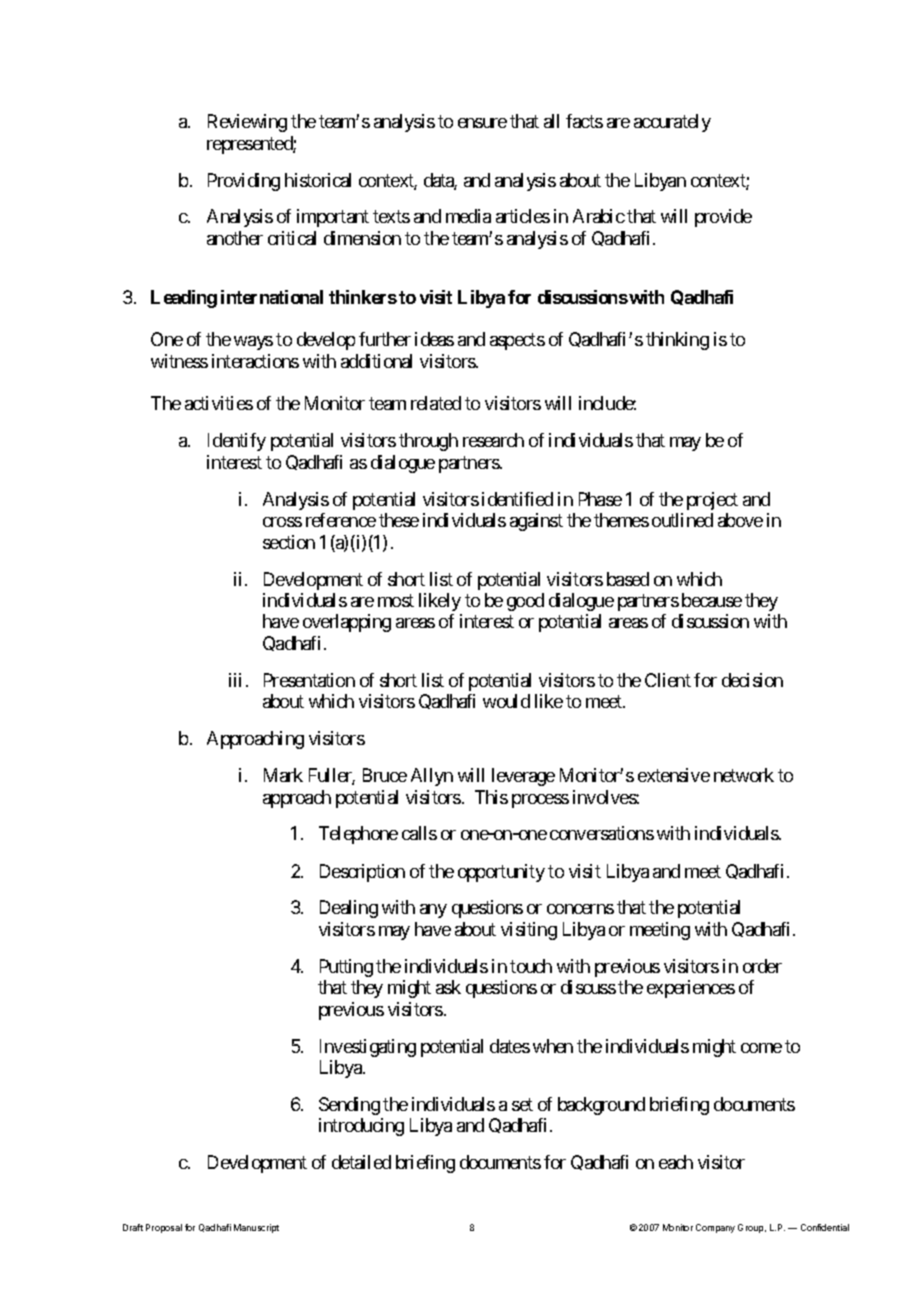 This image has height=1307, width=924. What do you see at coordinates (517, 499) in the image?
I see `identified` at bounding box center [517, 499].
